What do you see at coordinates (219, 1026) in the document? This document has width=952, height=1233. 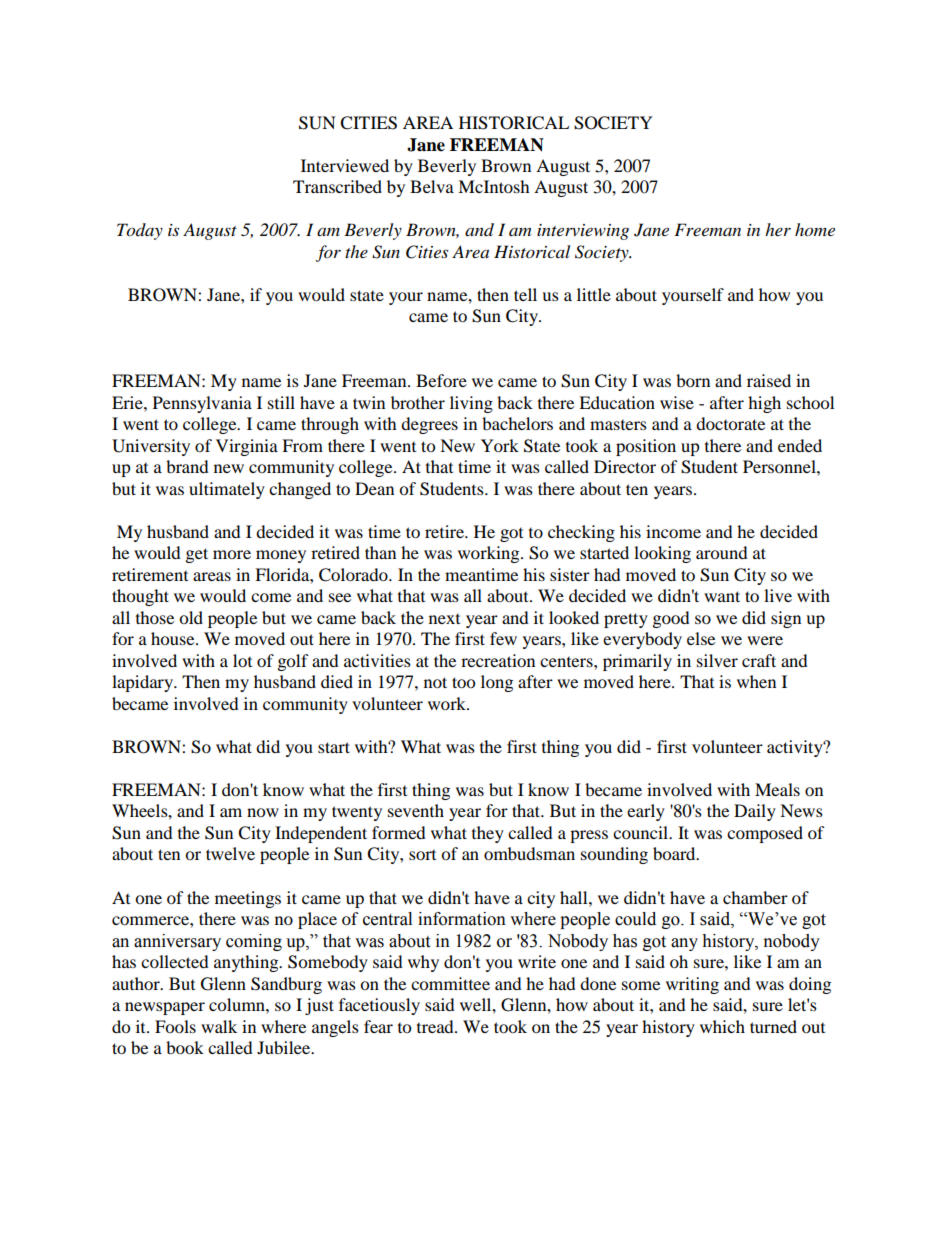 I see `walk` at bounding box center [219, 1026].
